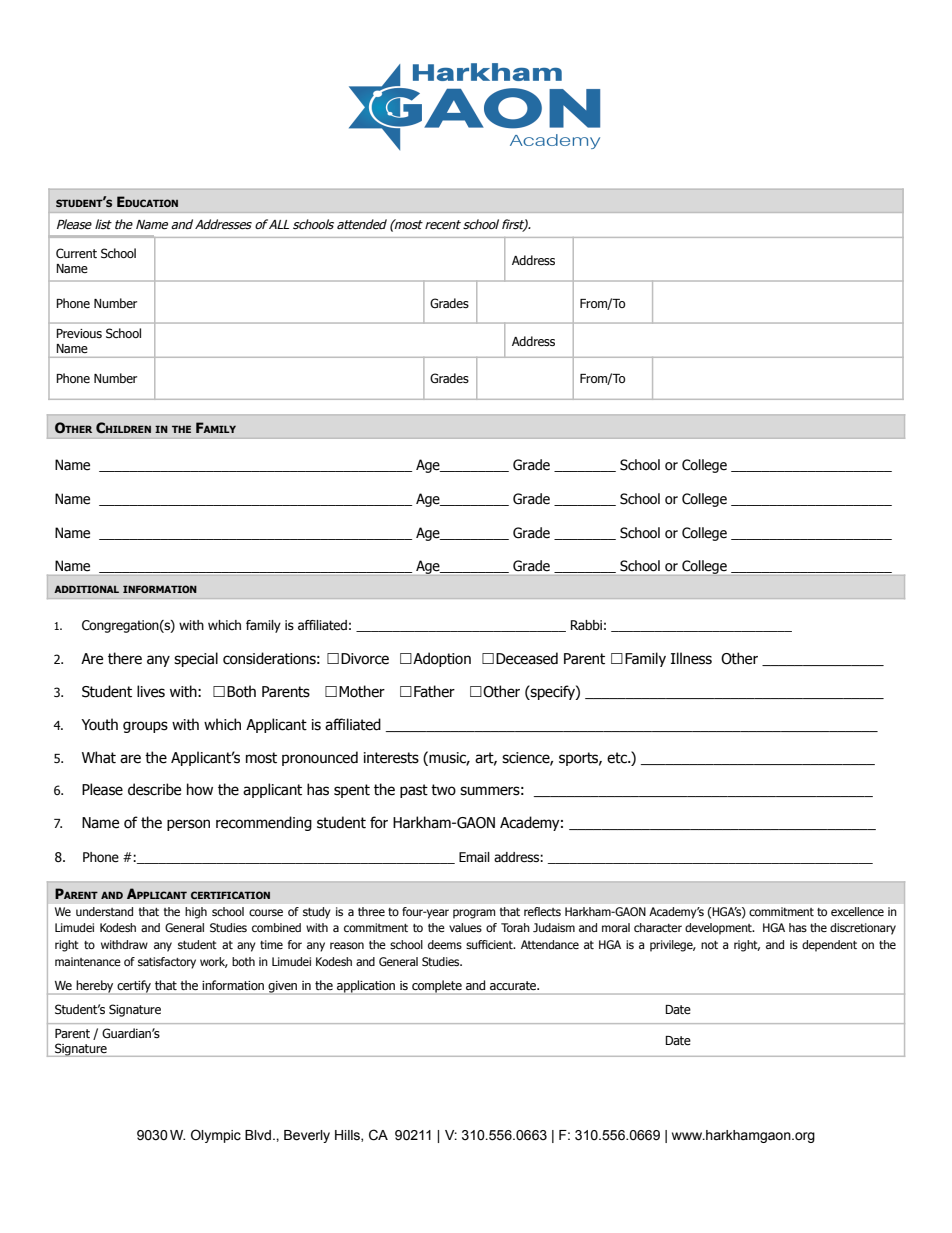 The width and height of the document is (952, 1233). Describe the element at coordinates (196, 913) in the document. I see `high` at that location.
